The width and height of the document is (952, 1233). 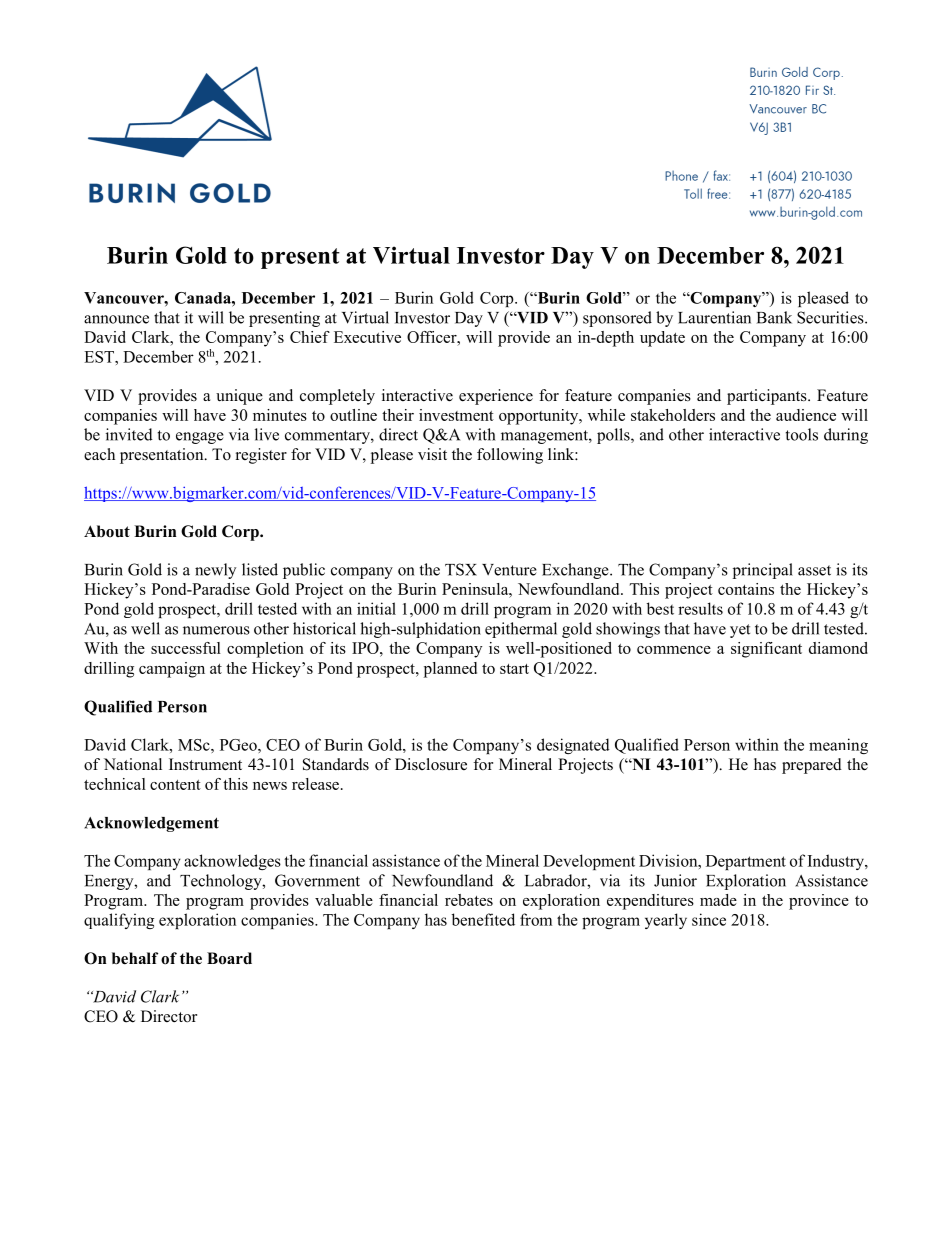 I want to click on Executive, so click(x=367, y=337).
